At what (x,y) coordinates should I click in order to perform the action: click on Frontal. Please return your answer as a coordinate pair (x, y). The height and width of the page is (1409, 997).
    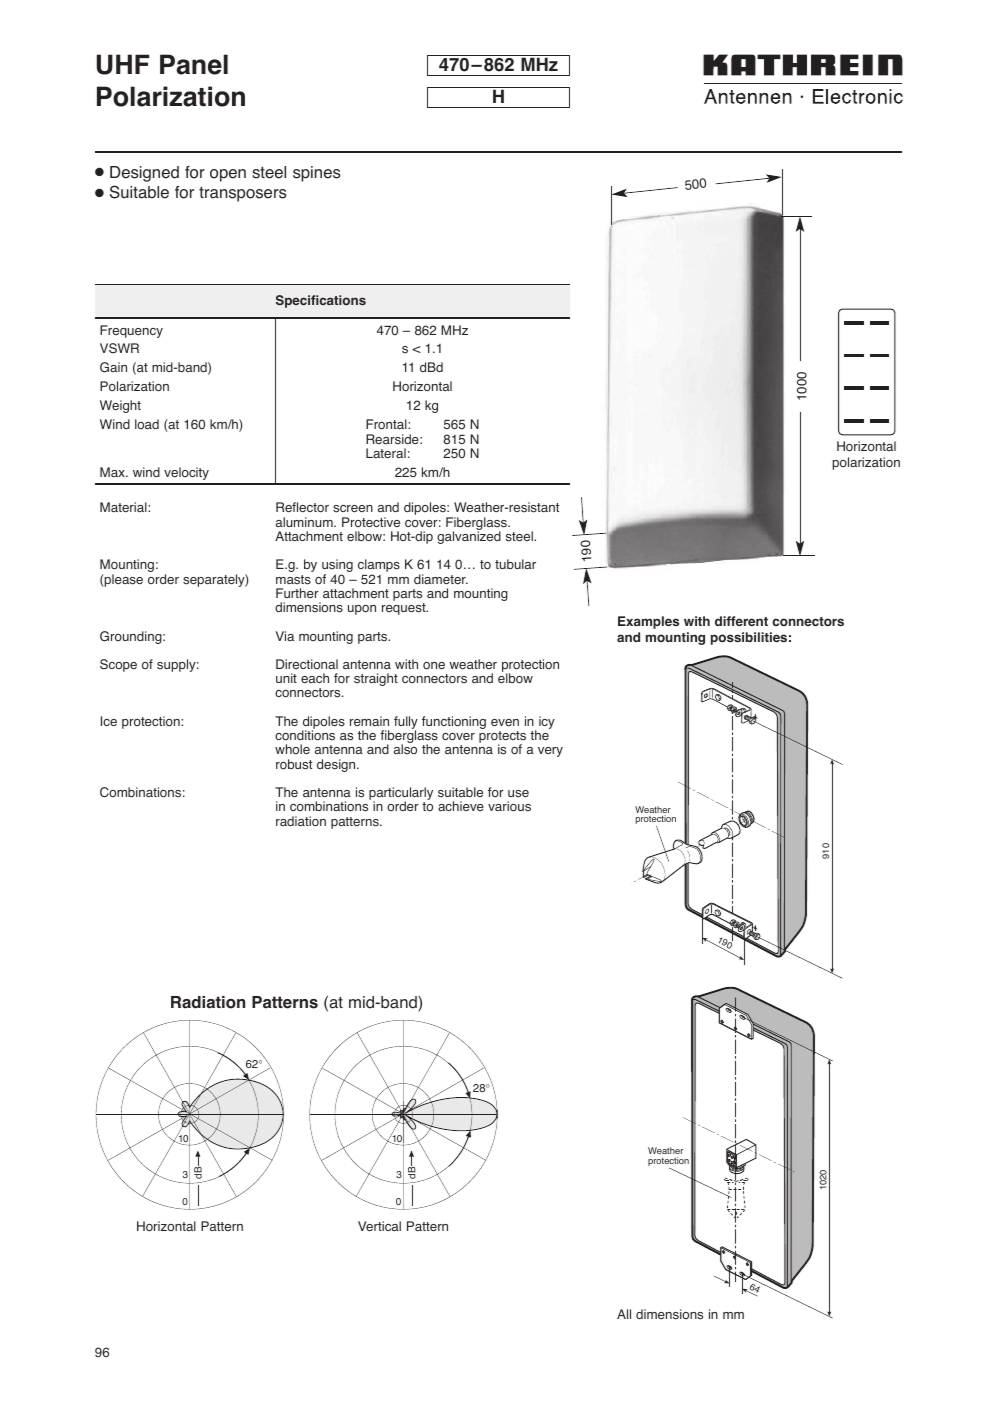
    Looking at the image, I should click on (387, 424).
